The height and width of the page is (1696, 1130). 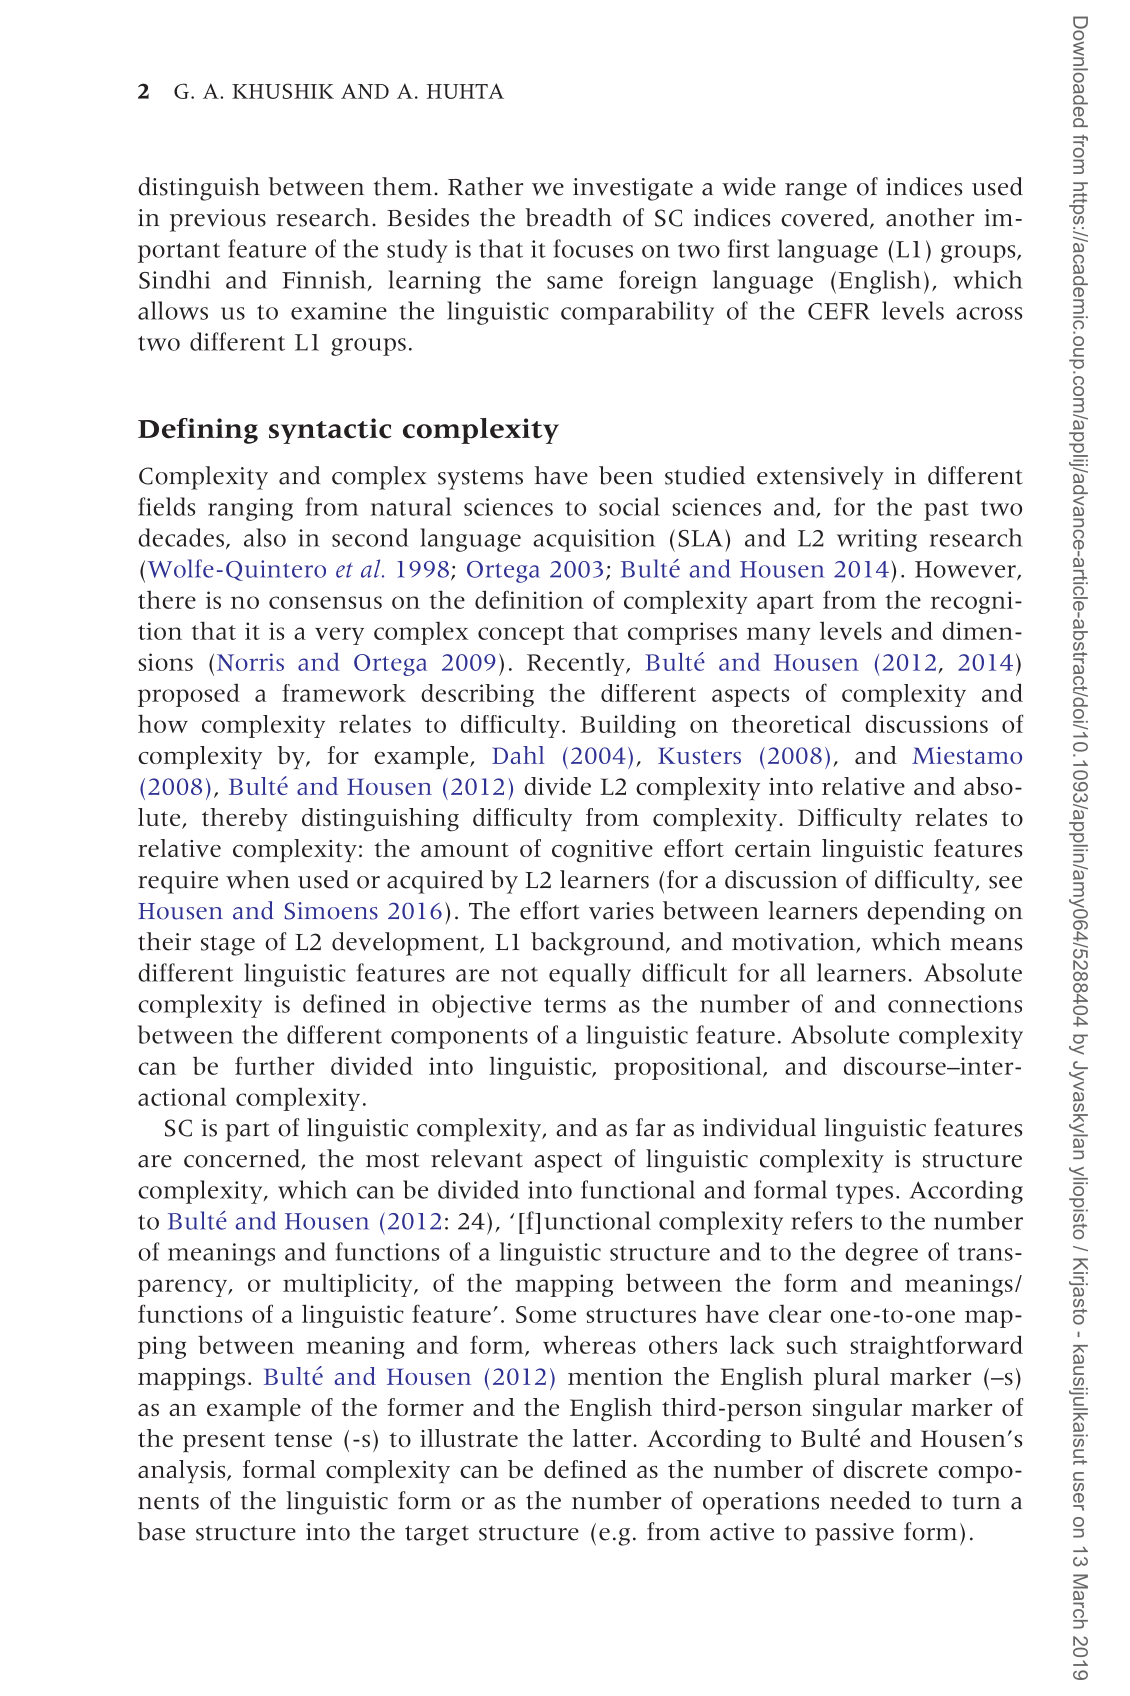 I want to click on previous, so click(x=218, y=220).
